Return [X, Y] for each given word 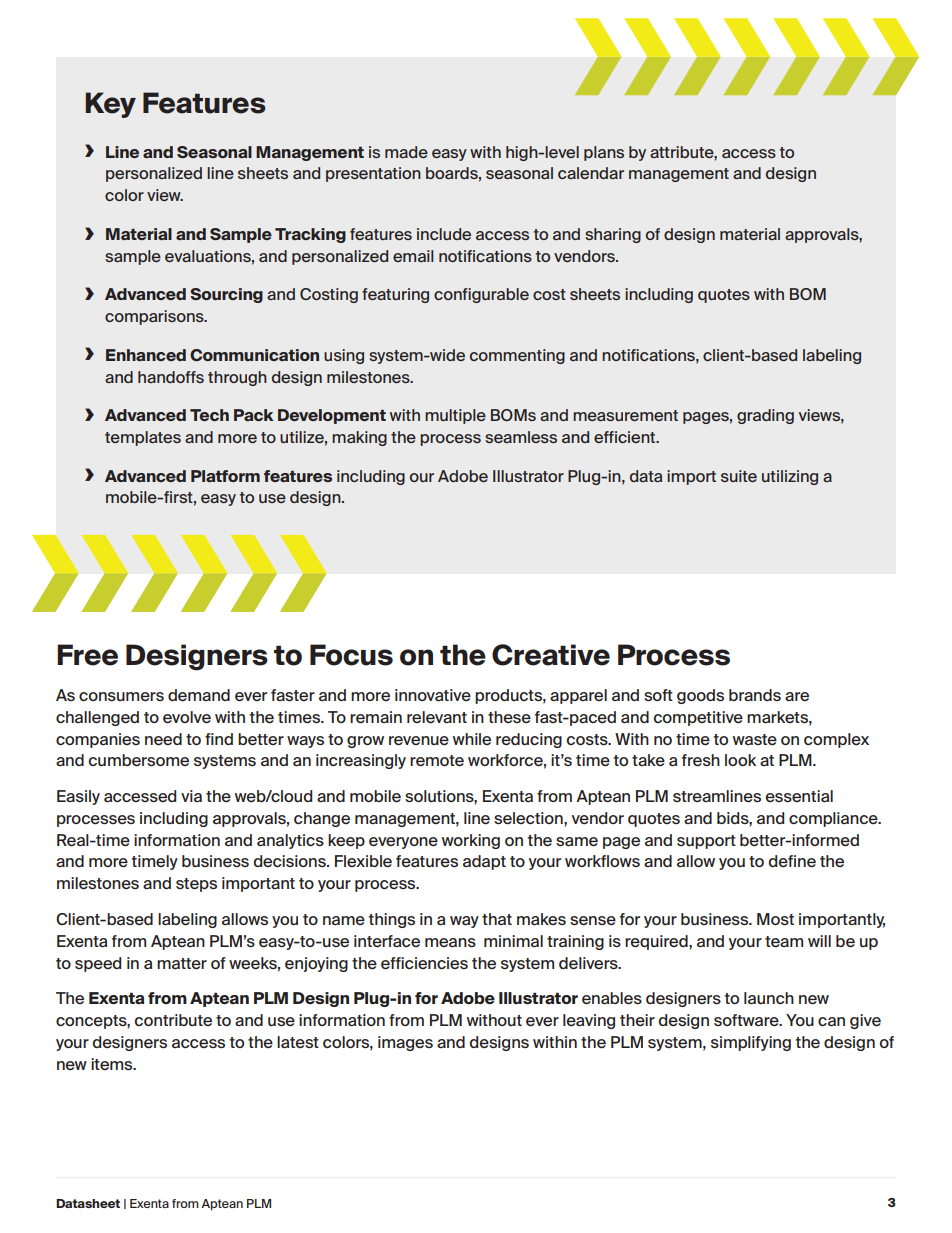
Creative [551, 655]
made [406, 152]
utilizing [790, 477]
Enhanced [146, 355]
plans [604, 153]
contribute [173, 1020]
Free [87, 655]
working [471, 841]
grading [765, 416]
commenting [517, 356]
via [191, 796]
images [405, 1043]
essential [799, 796]
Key [110, 105]
